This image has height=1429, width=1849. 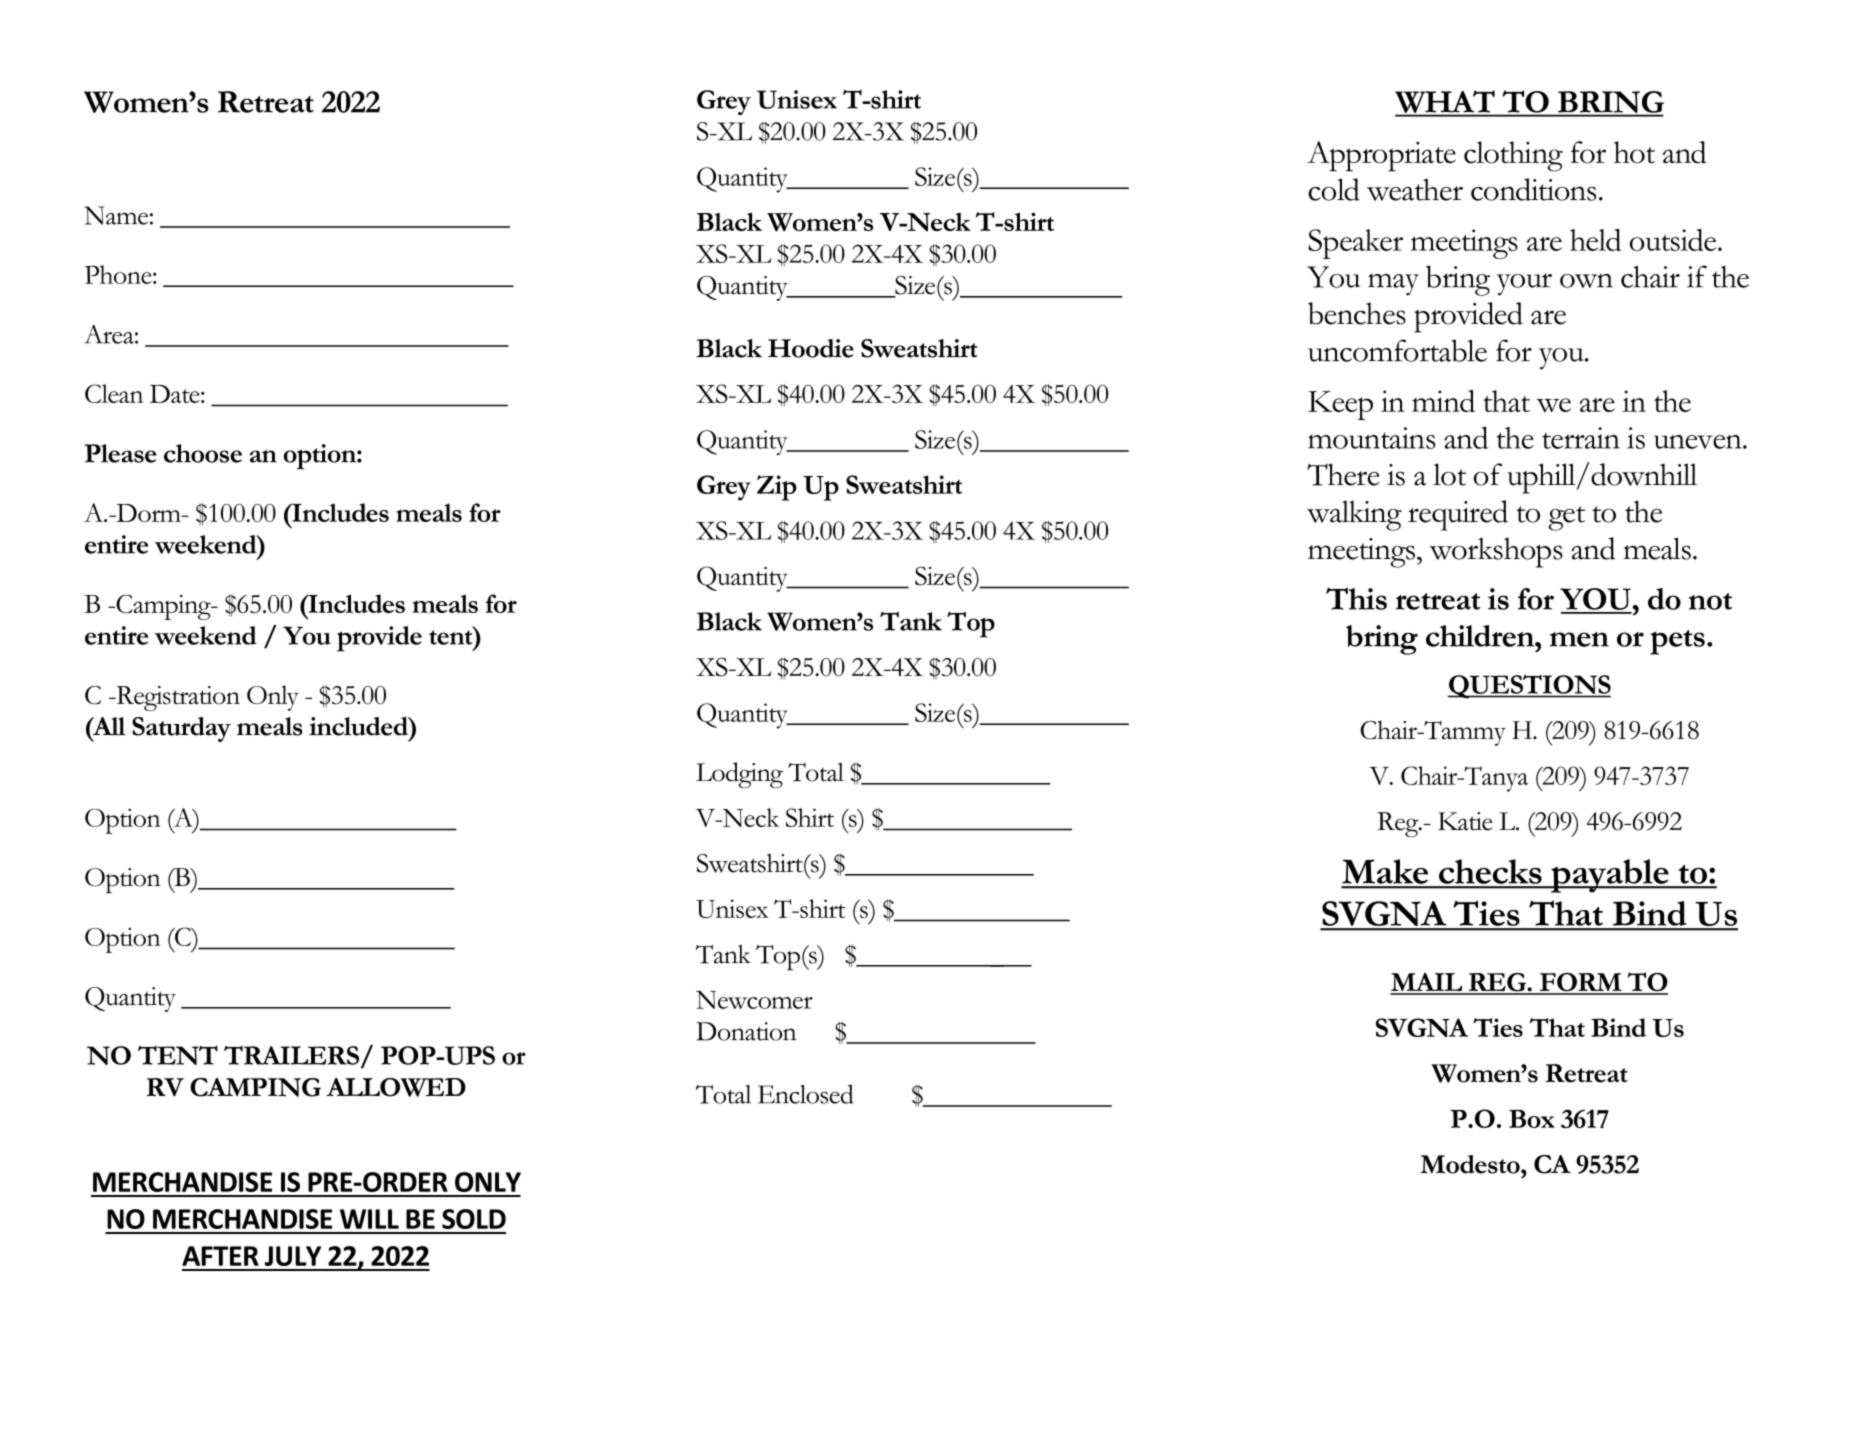 I want to click on Registration, so click(x=177, y=698).
